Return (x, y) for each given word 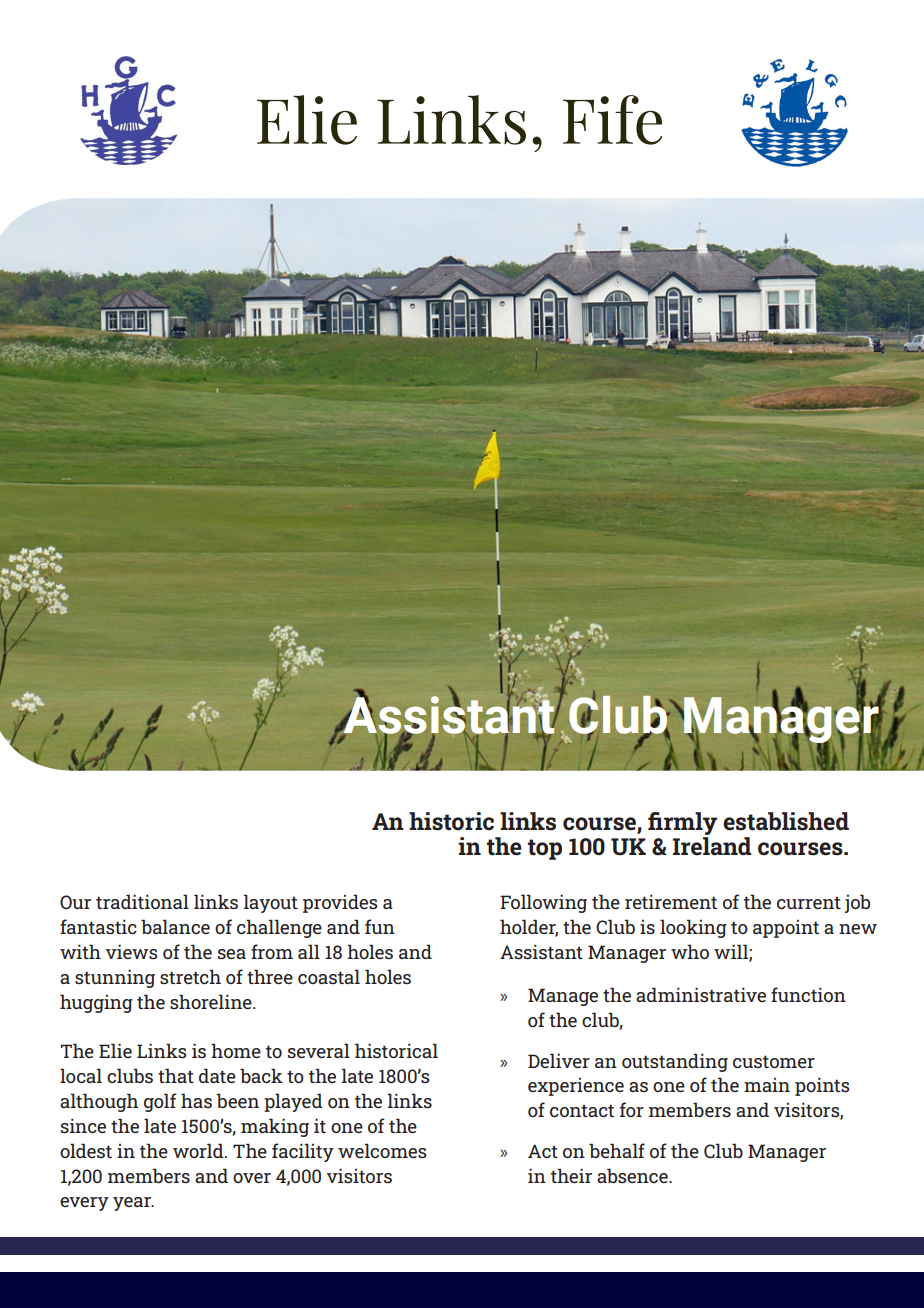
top (545, 849)
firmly (682, 823)
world (199, 1150)
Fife (612, 120)
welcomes (382, 1150)
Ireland (712, 845)
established (786, 821)
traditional (142, 901)
